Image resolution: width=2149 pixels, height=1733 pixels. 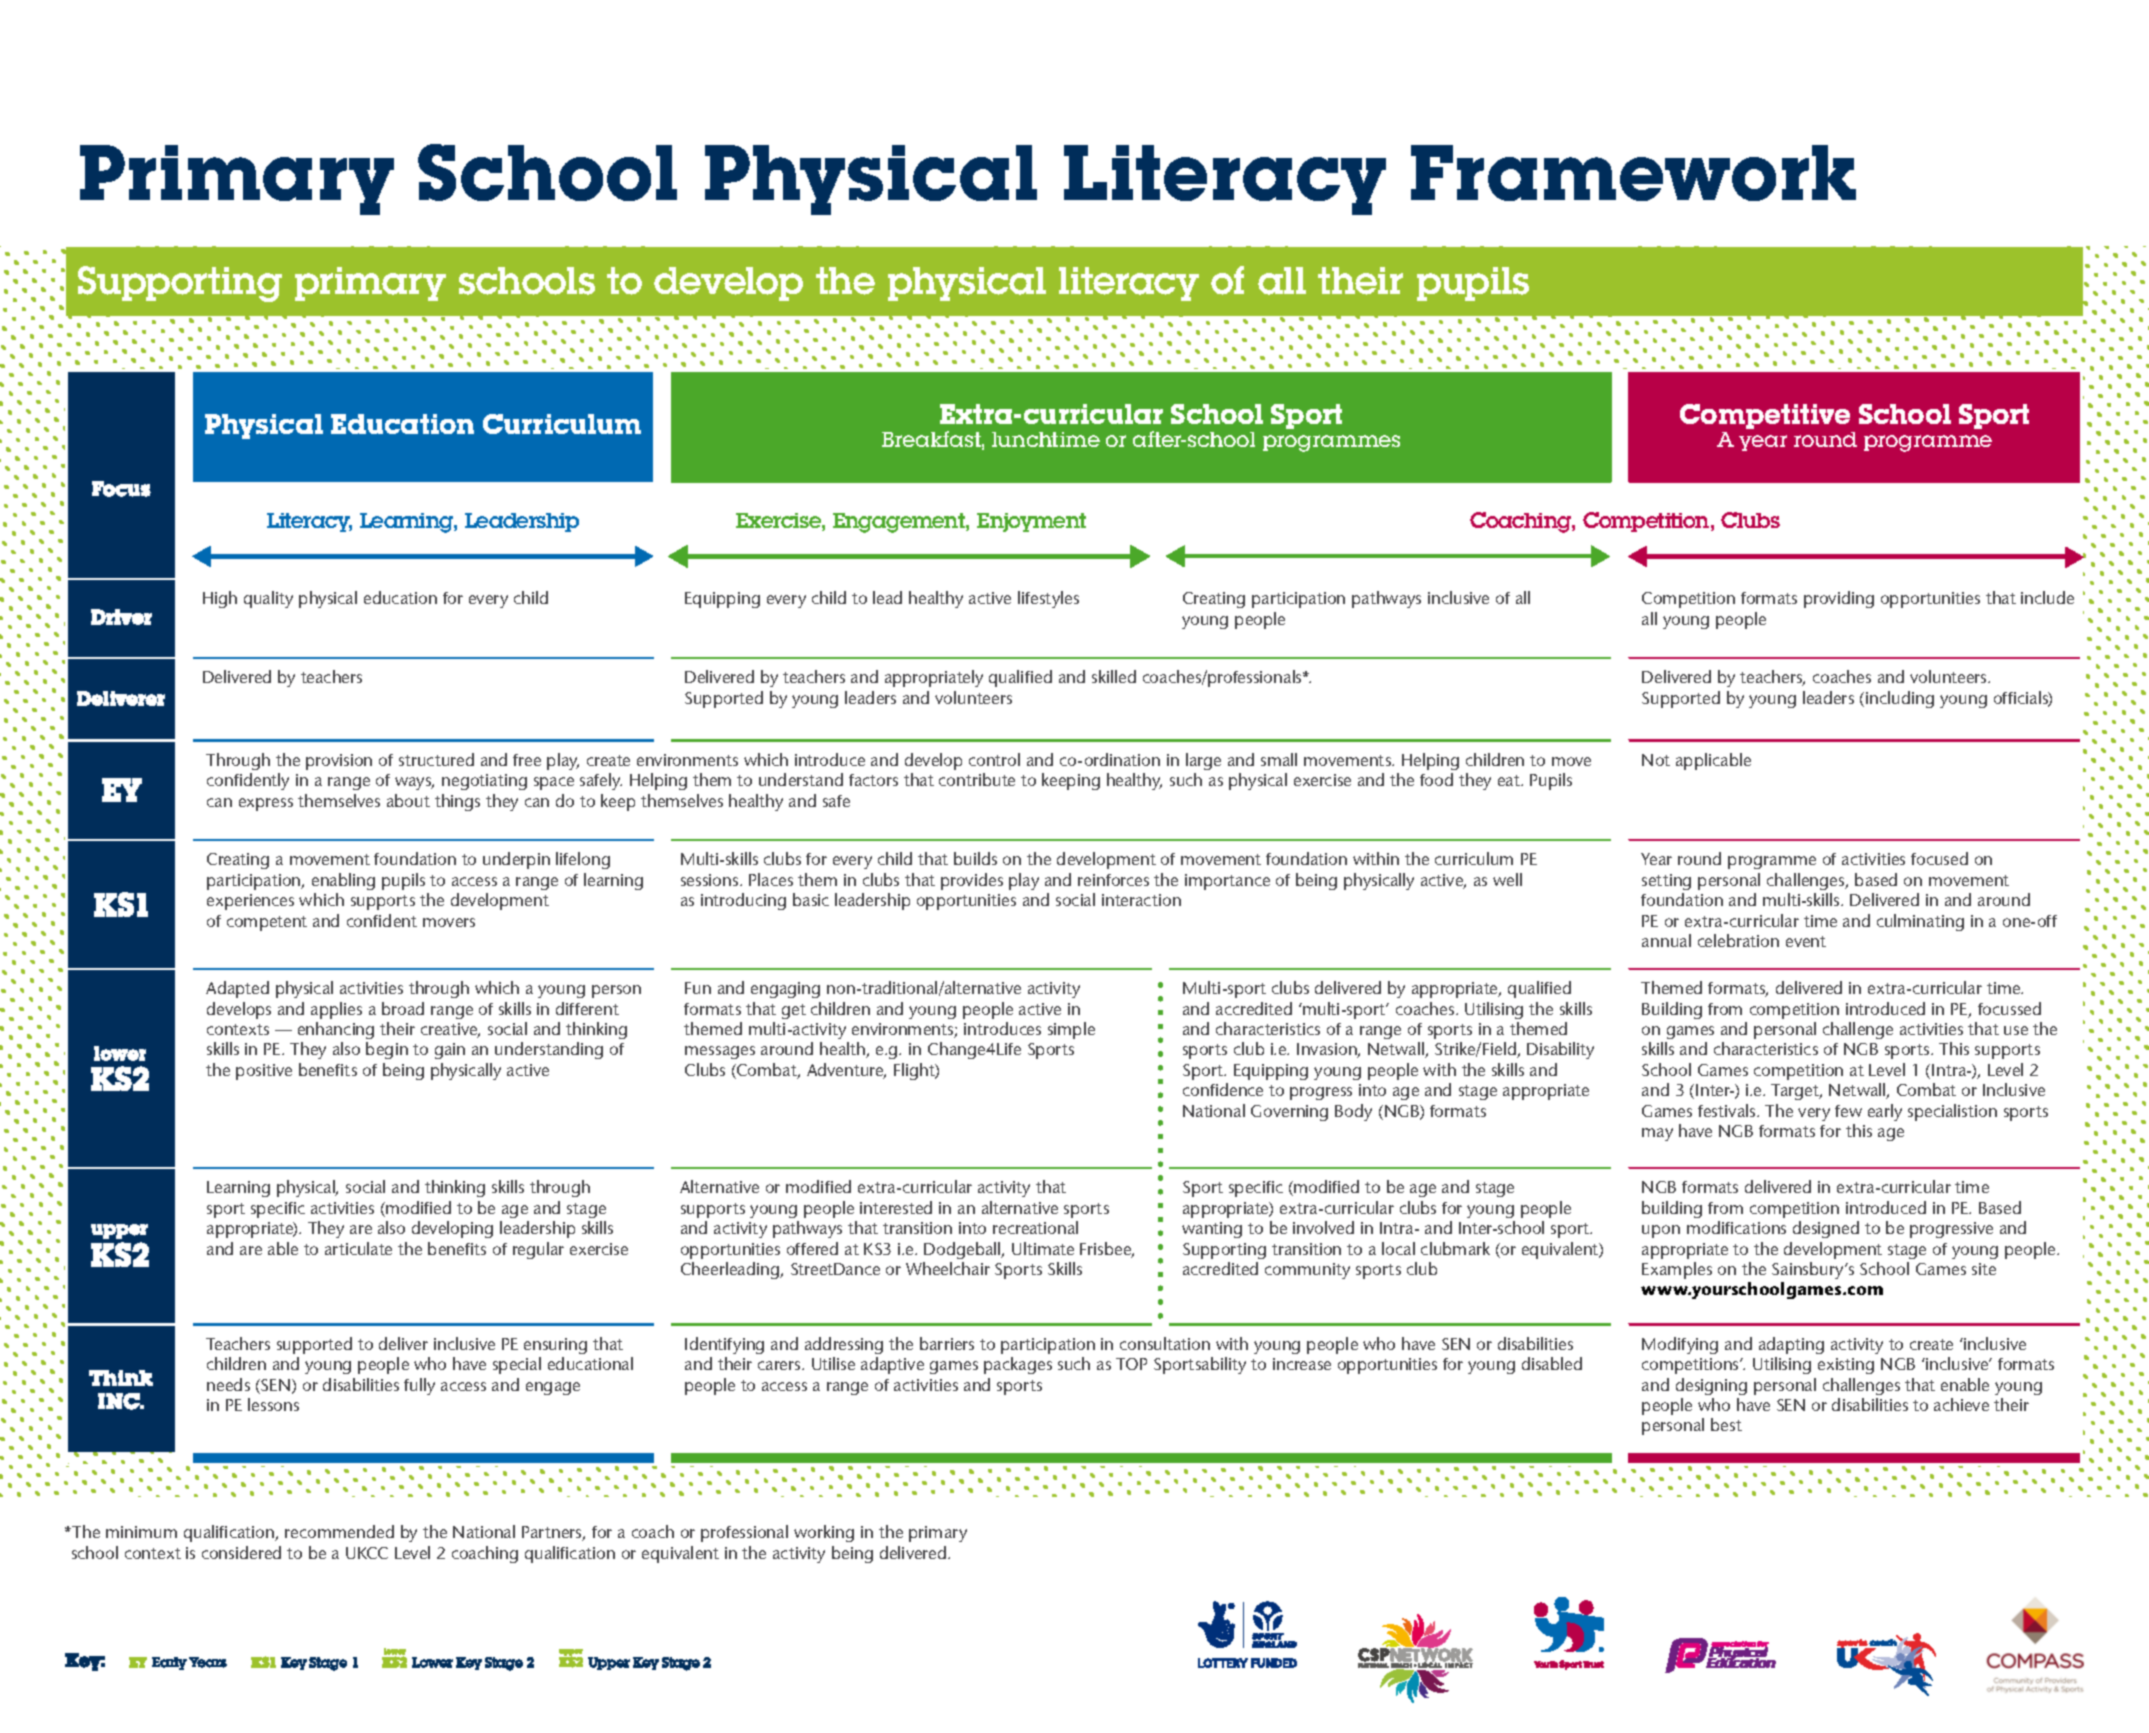 I want to click on articulate, so click(x=358, y=1248).
